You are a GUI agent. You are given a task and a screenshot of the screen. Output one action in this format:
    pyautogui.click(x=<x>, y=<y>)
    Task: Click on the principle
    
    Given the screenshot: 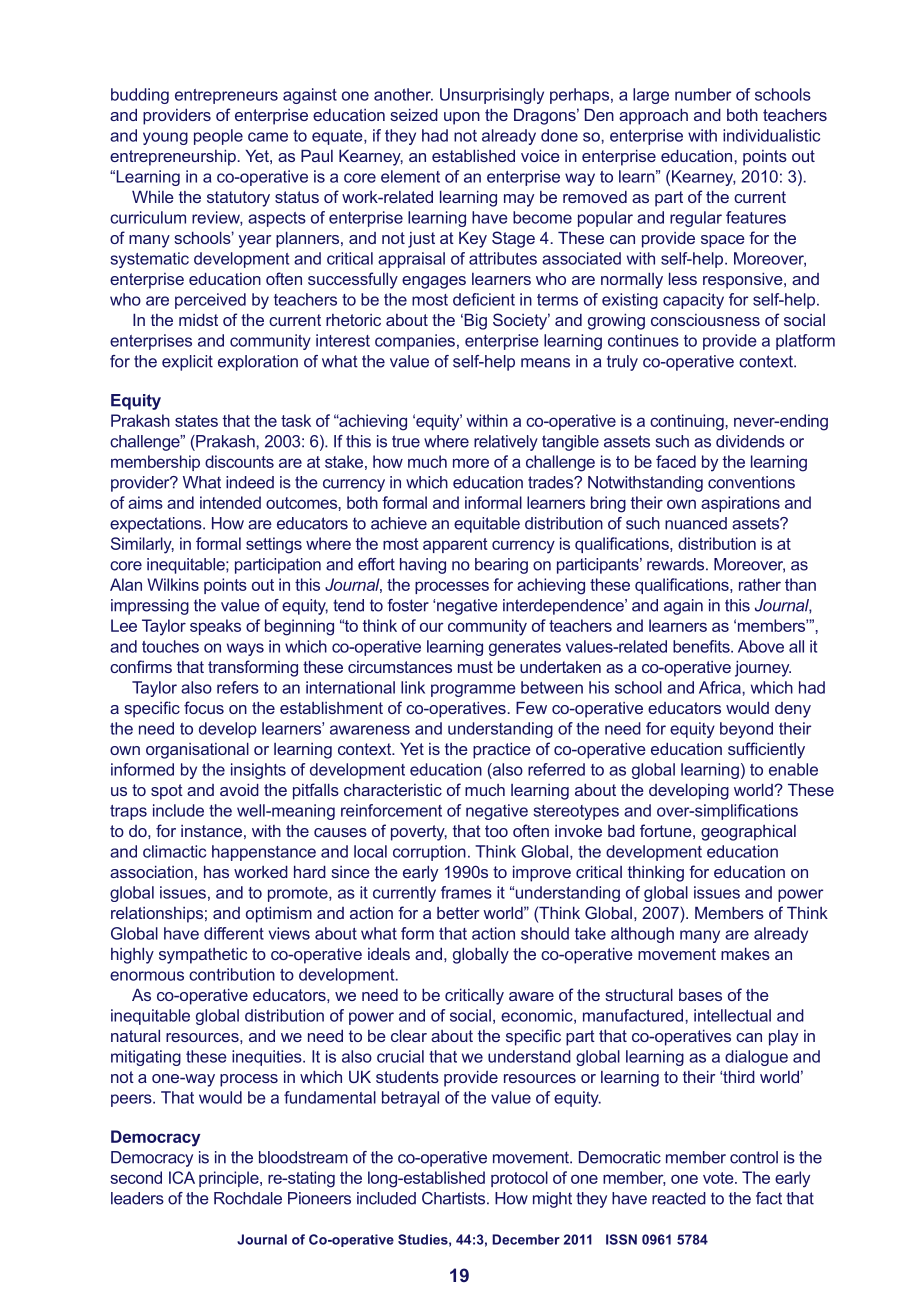 What is the action you would take?
    pyautogui.click(x=230, y=1179)
